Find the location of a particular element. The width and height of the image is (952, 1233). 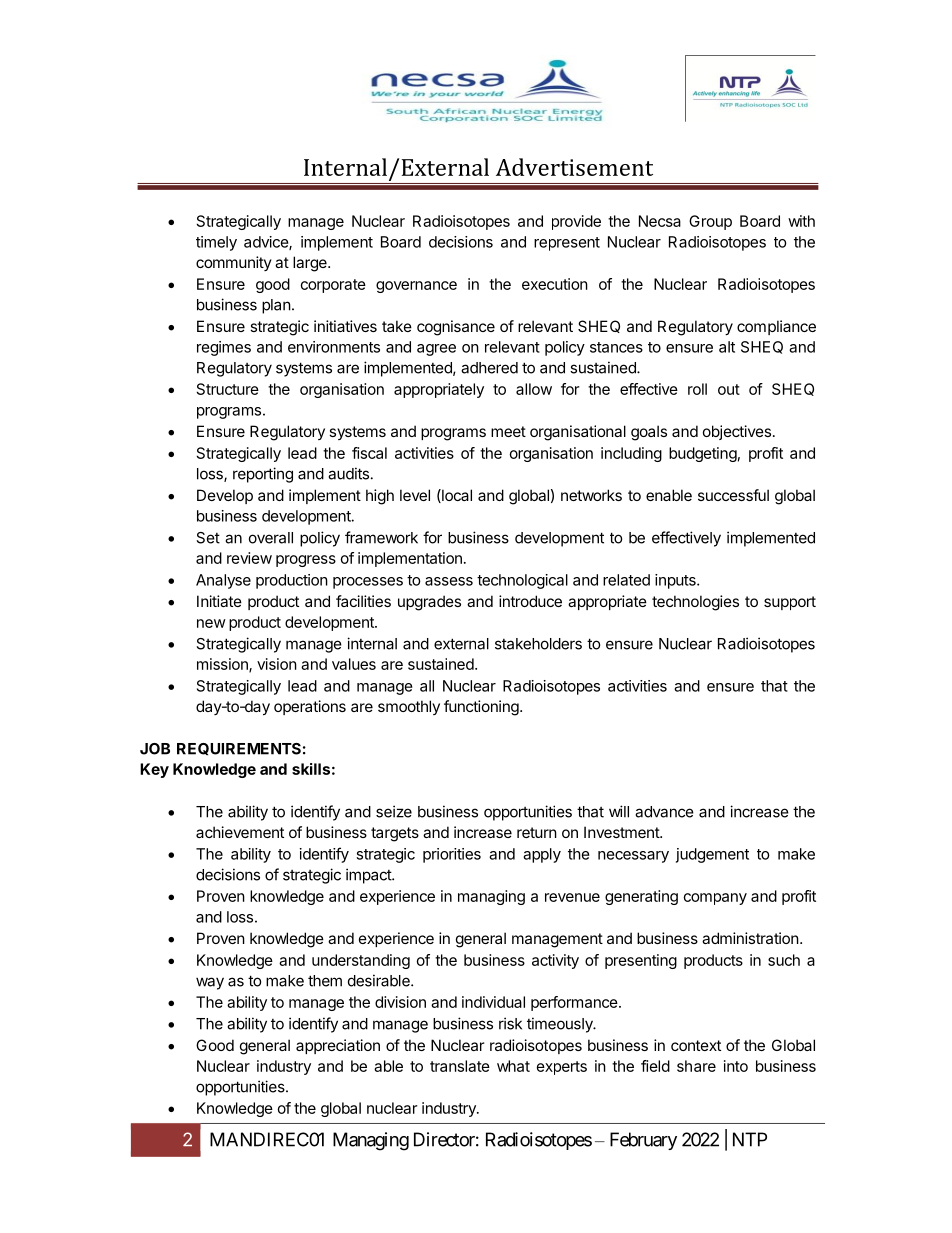

Advertisement is located at coordinates (574, 167).
